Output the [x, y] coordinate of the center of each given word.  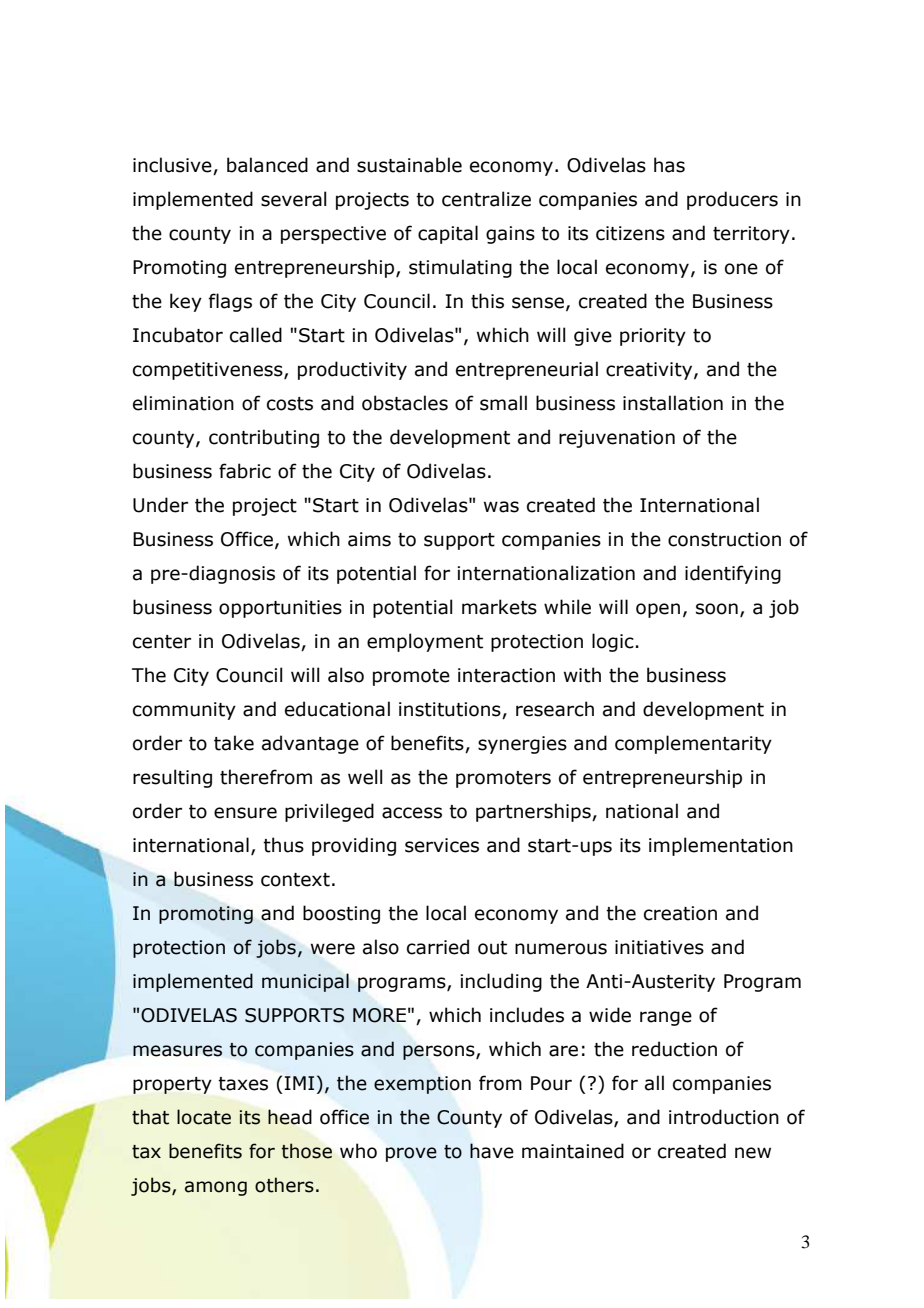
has [669, 165]
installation [673, 403]
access [412, 813]
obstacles [405, 403]
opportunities [280, 609]
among [216, 1188]
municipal [305, 982]
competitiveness [209, 371]
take [234, 743]
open [658, 610]
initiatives [659, 947]
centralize [486, 199]
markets [499, 607]
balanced [267, 165]
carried [438, 947]
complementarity [693, 744]
